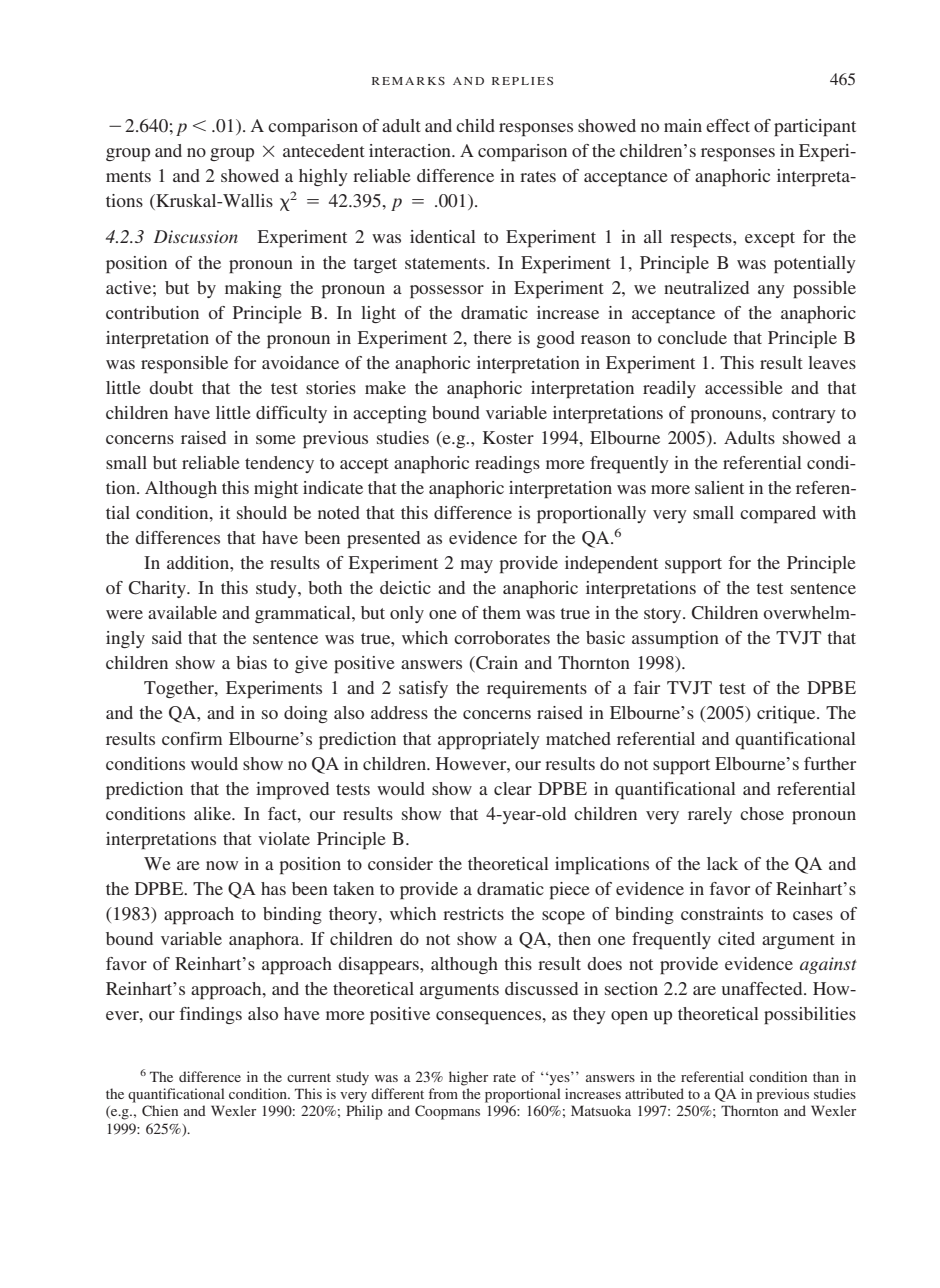 The image size is (940, 1288). I want to click on antecedent, so click(324, 150).
